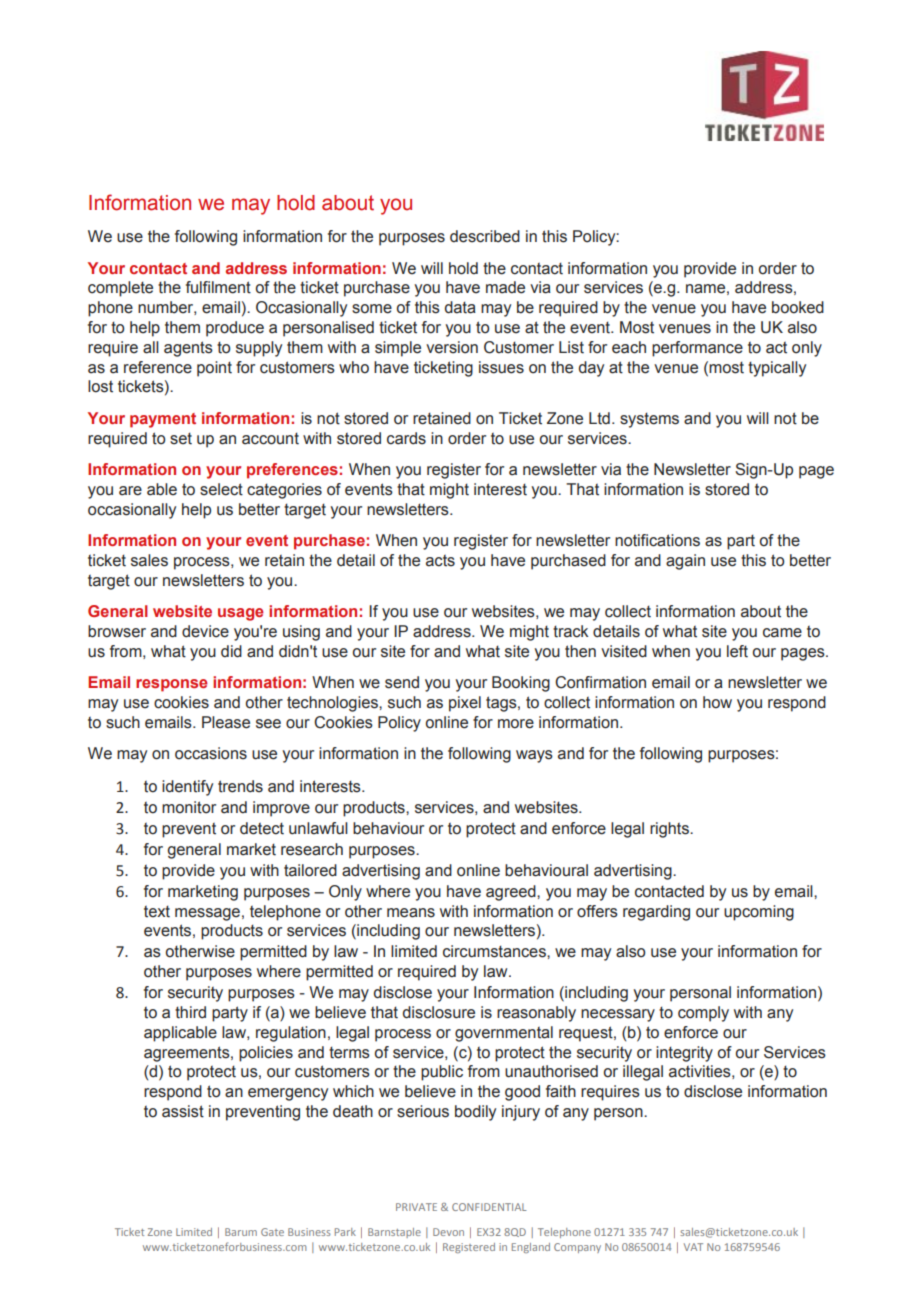  I want to click on third, so click(190, 1012).
